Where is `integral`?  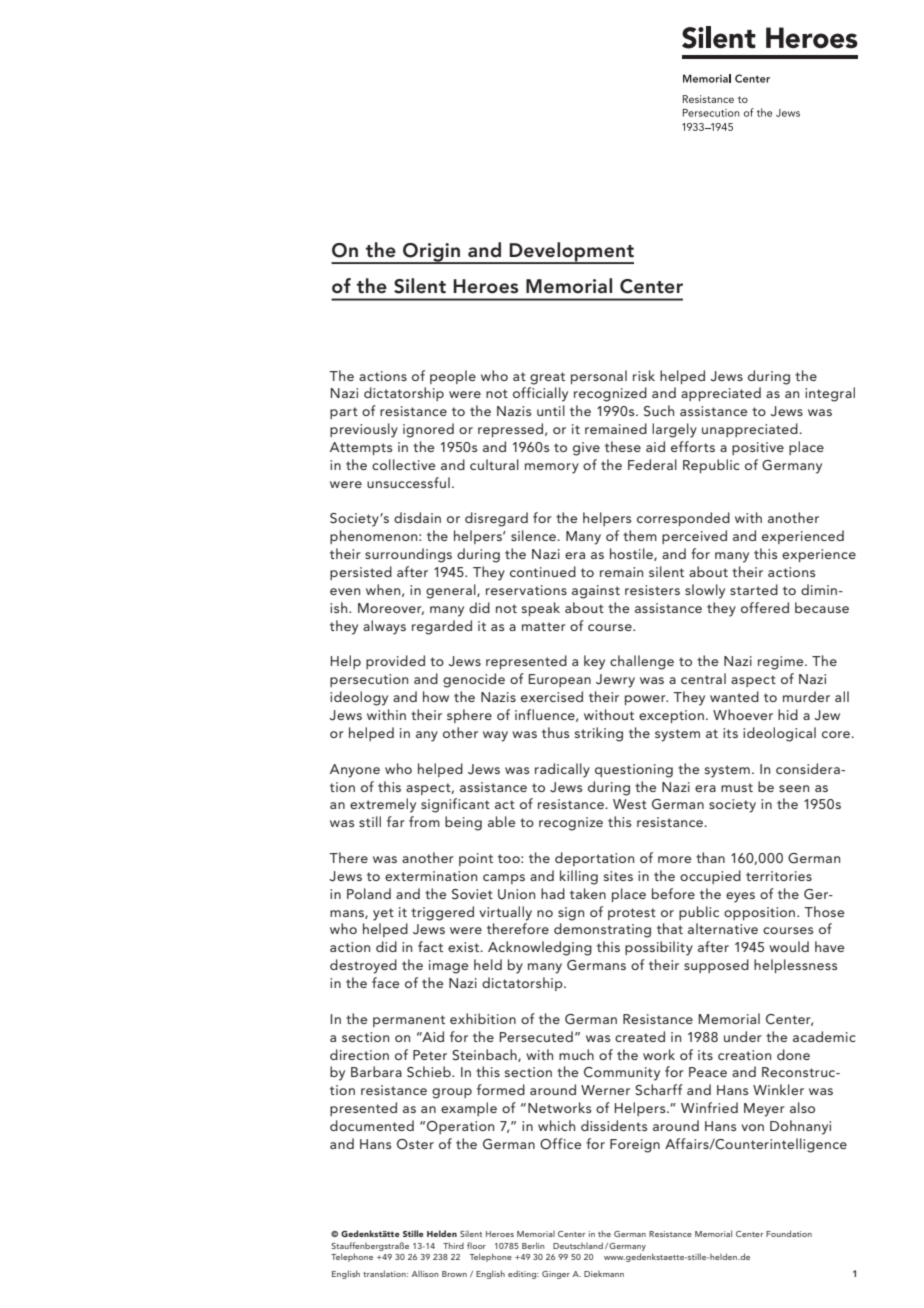 integral is located at coordinates (830, 394).
